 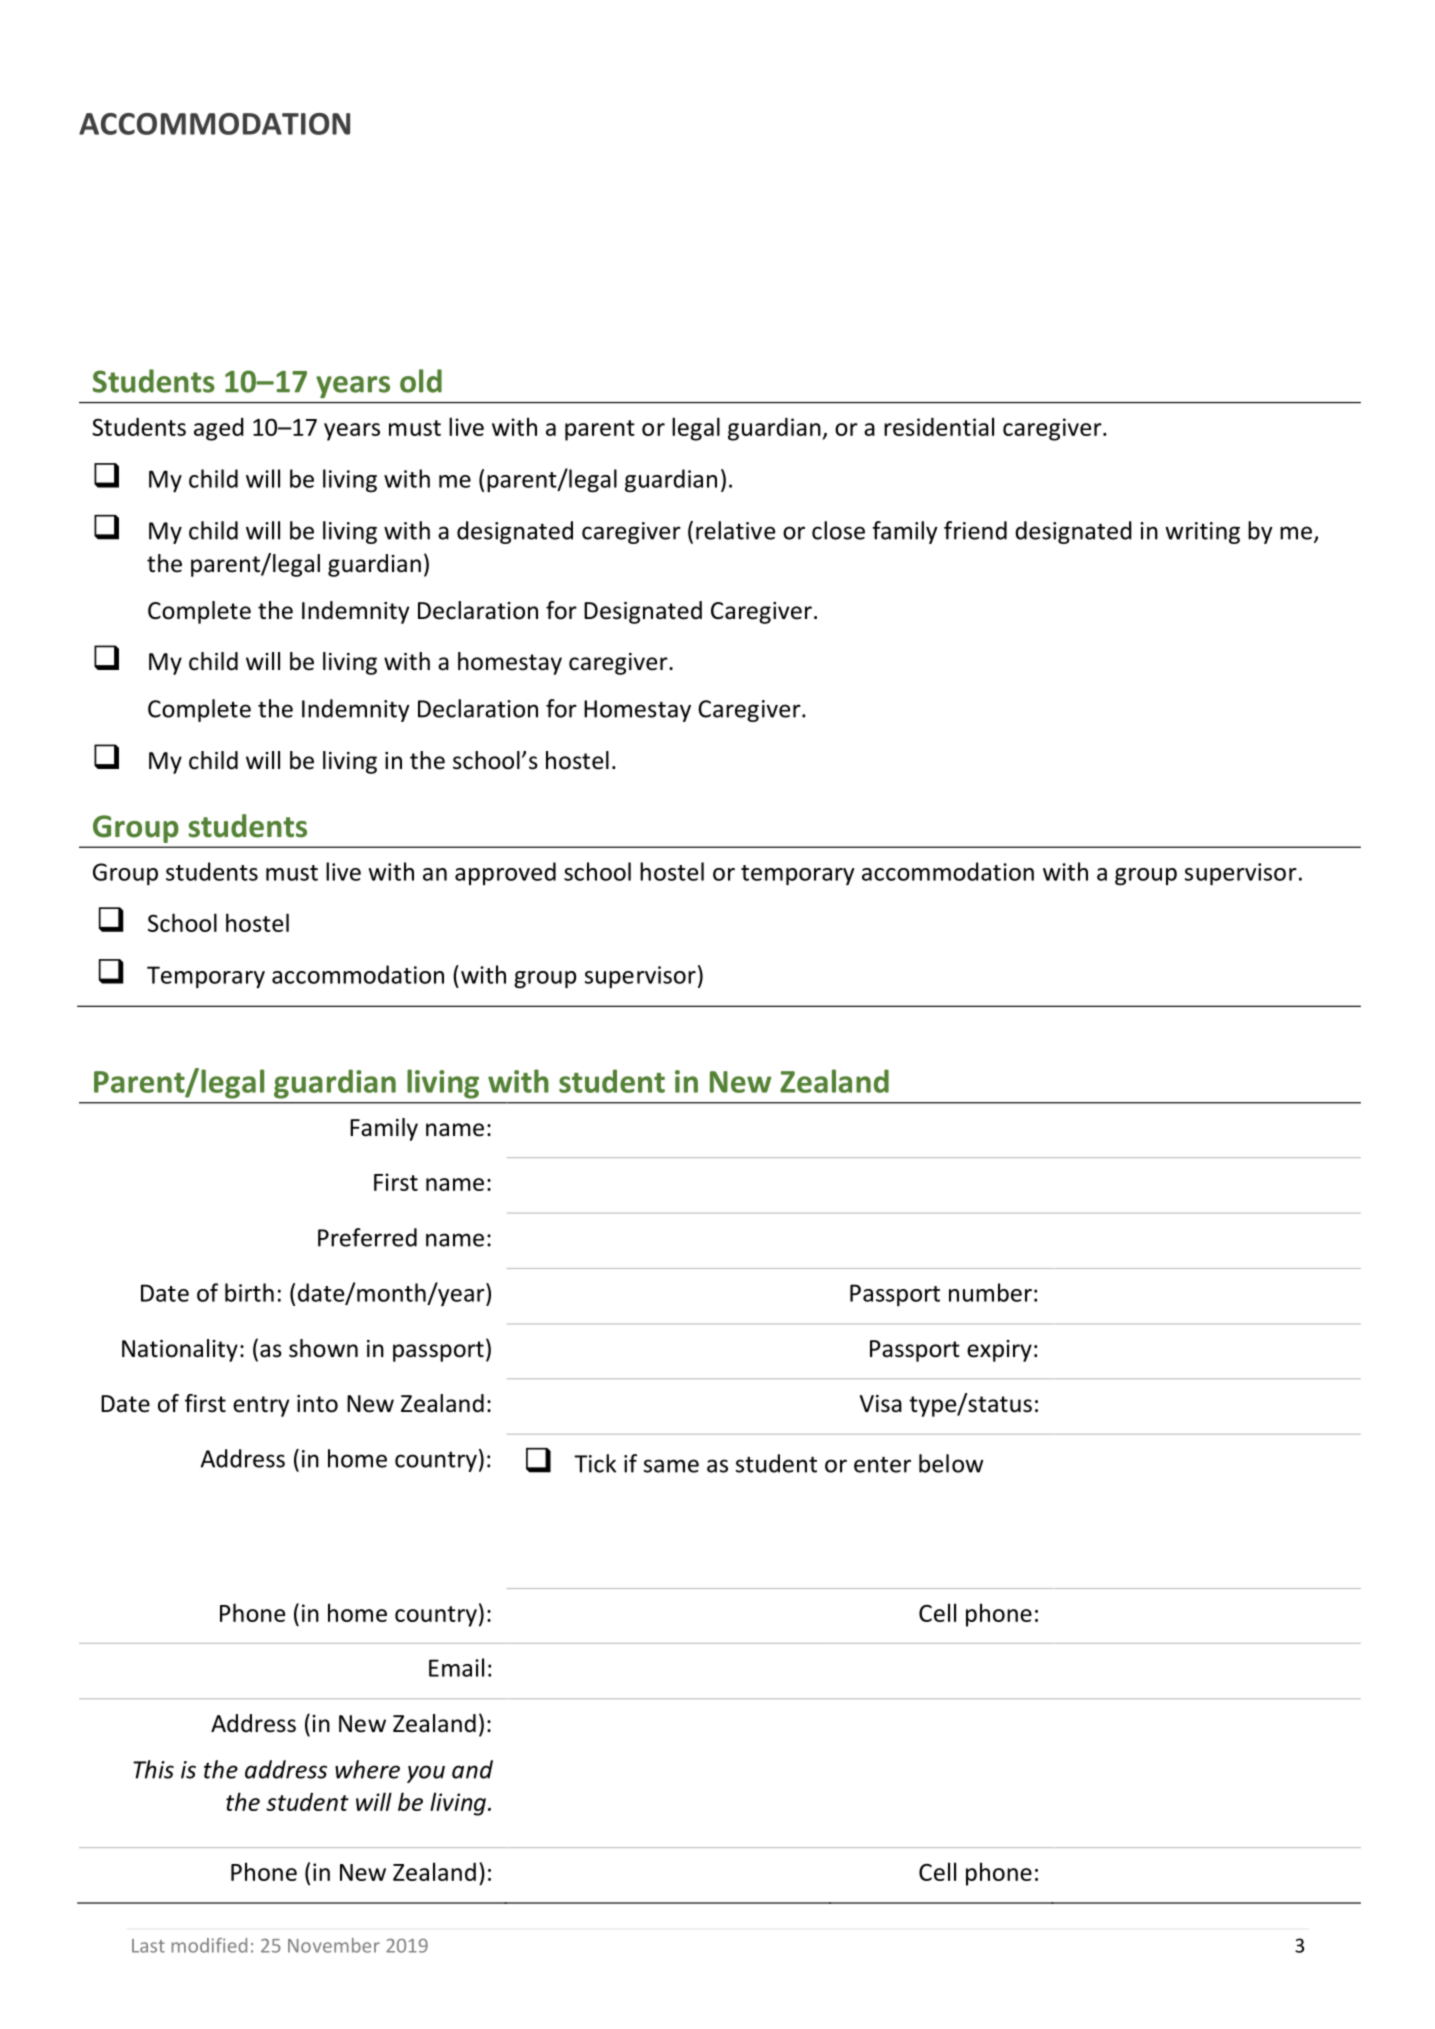 What do you see at coordinates (990, 1292) in the screenshot?
I see `number` at bounding box center [990, 1292].
